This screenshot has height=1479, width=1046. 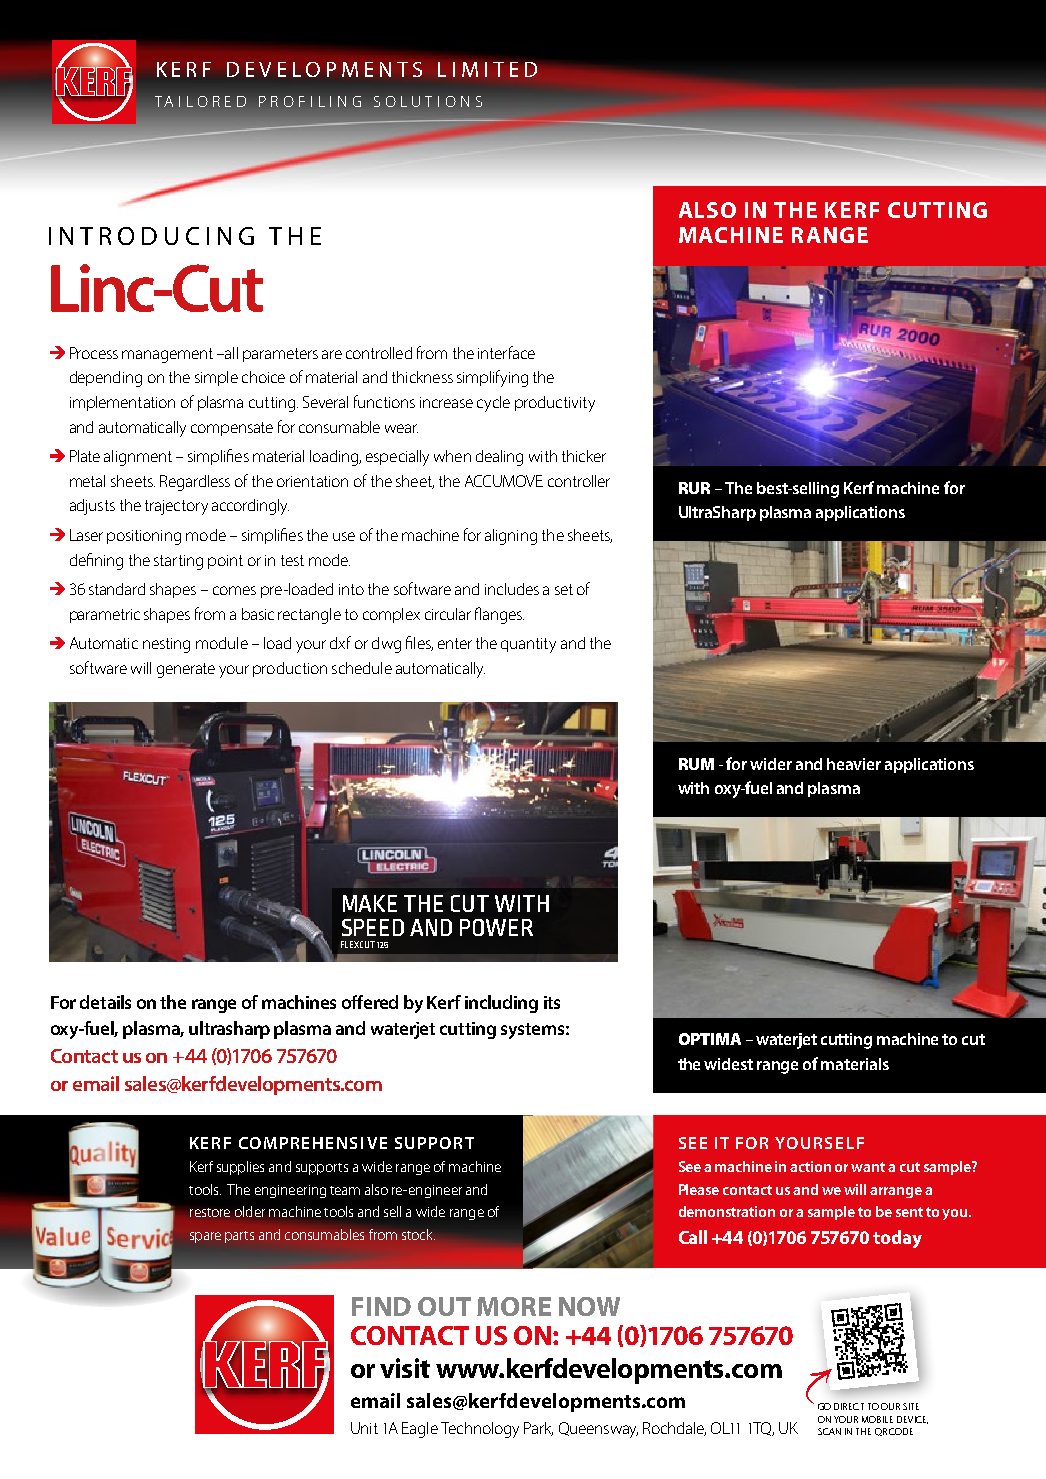 What do you see at coordinates (151, 236) in the screenshot?
I see `INTRODUCING` at bounding box center [151, 236].
